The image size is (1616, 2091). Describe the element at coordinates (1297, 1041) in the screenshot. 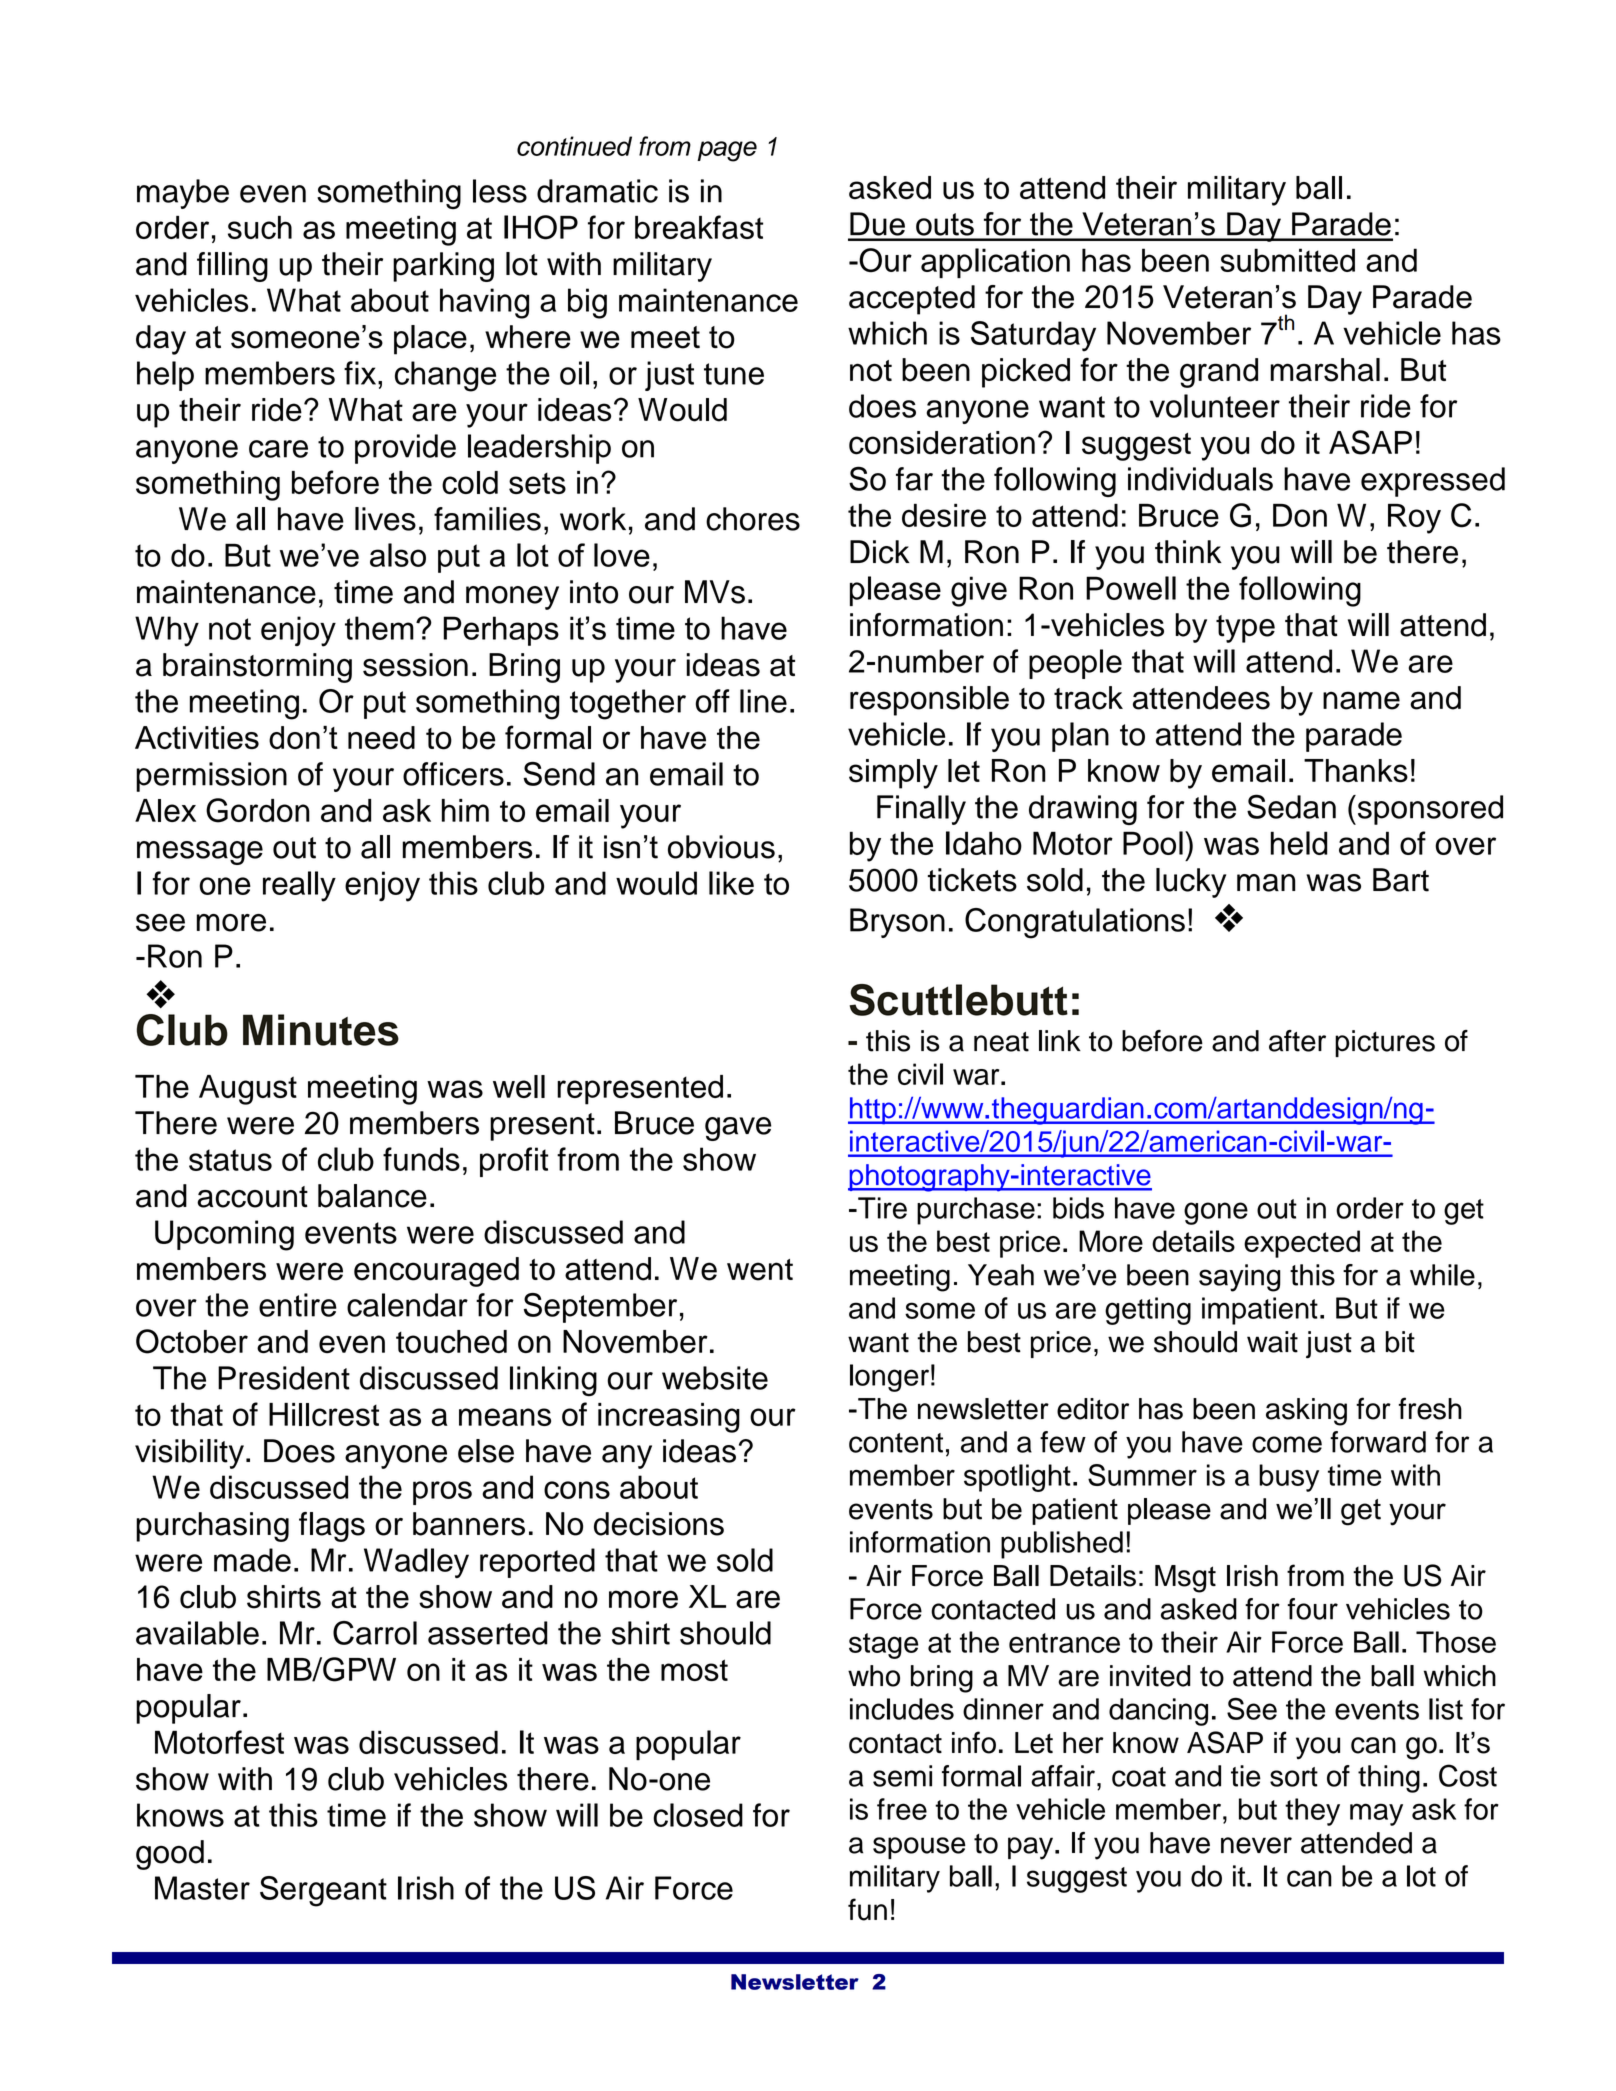

I see `after` at that location.
